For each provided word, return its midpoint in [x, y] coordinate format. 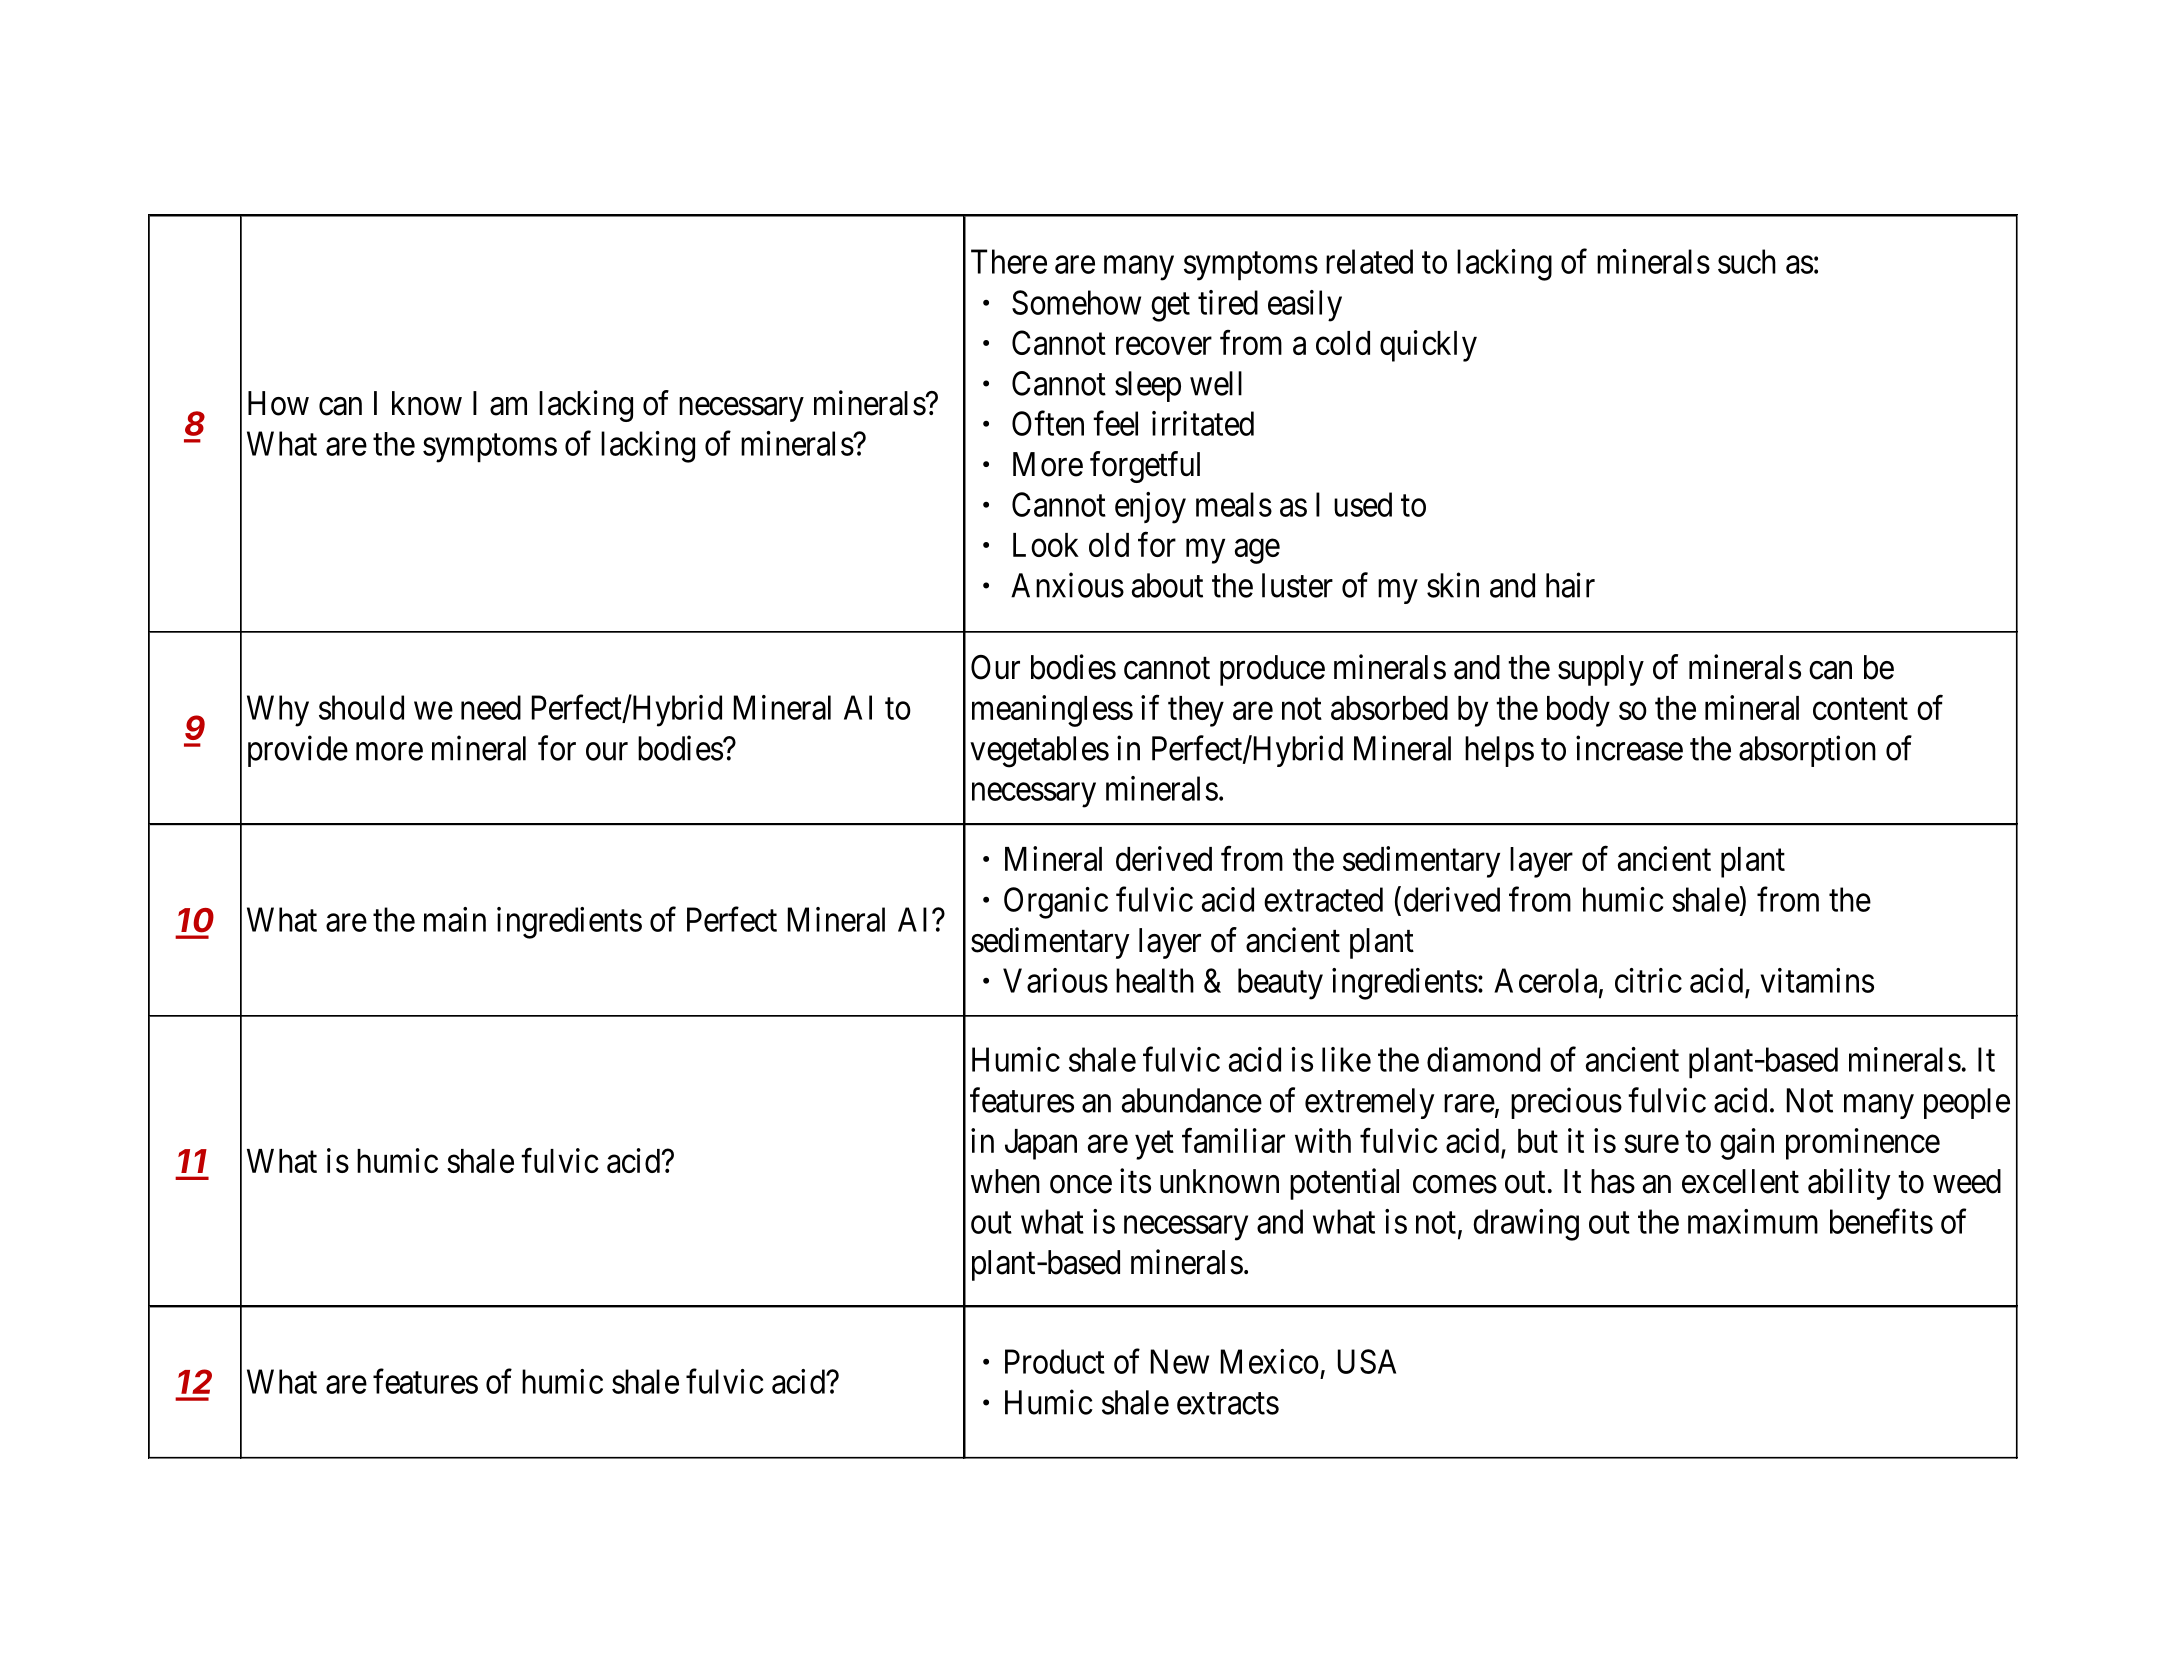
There [1009, 261]
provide [298, 751]
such [1747, 261]
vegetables [1039, 752]
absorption [1807, 751]
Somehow [1076, 302]
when [1005, 1181]
